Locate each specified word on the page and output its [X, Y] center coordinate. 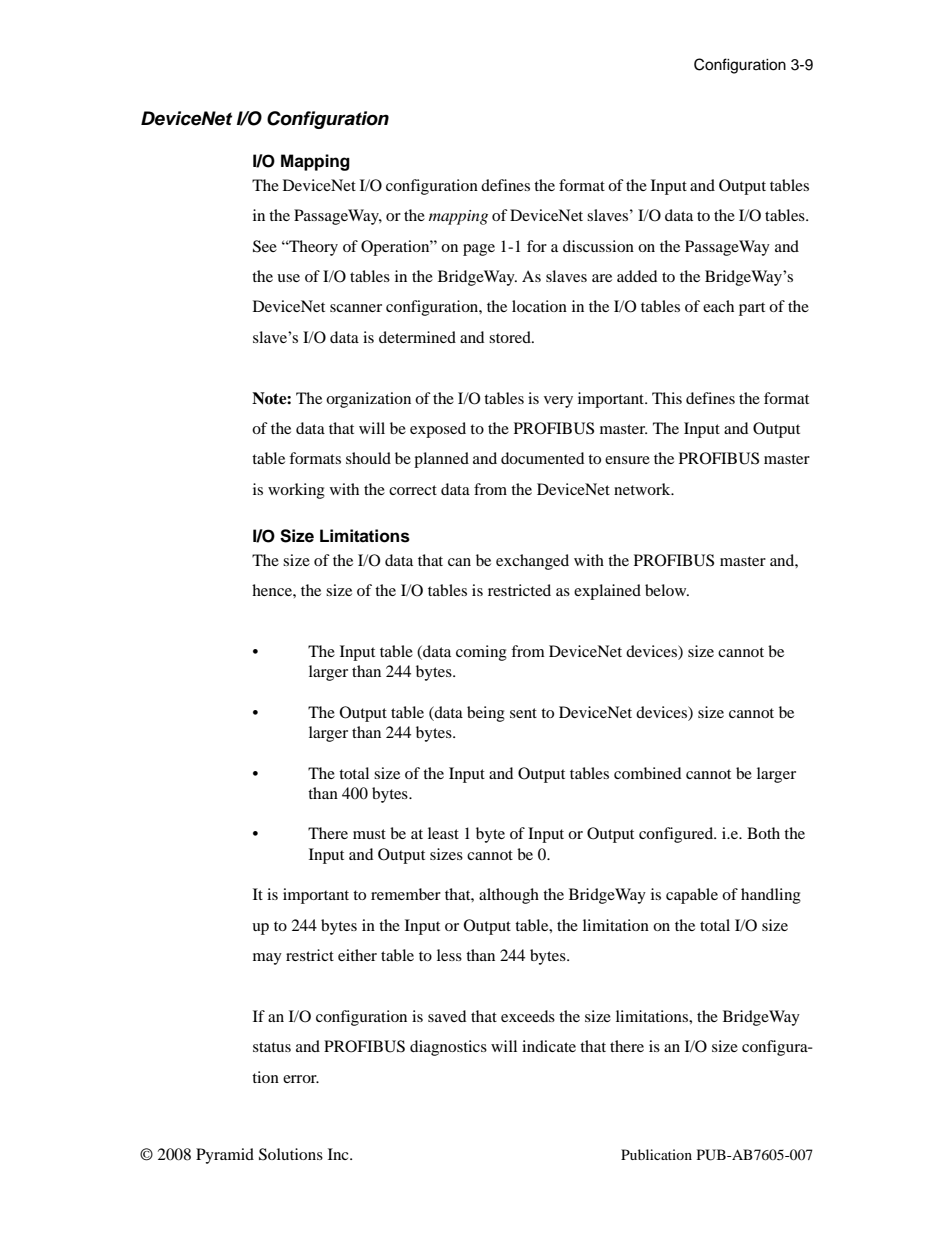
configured [677, 835]
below [667, 590]
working [296, 491]
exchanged [532, 562]
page [479, 250]
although [509, 896]
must [369, 834]
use [288, 278]
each [718, 306]
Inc [339, 1154]
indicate [549, 1046]
